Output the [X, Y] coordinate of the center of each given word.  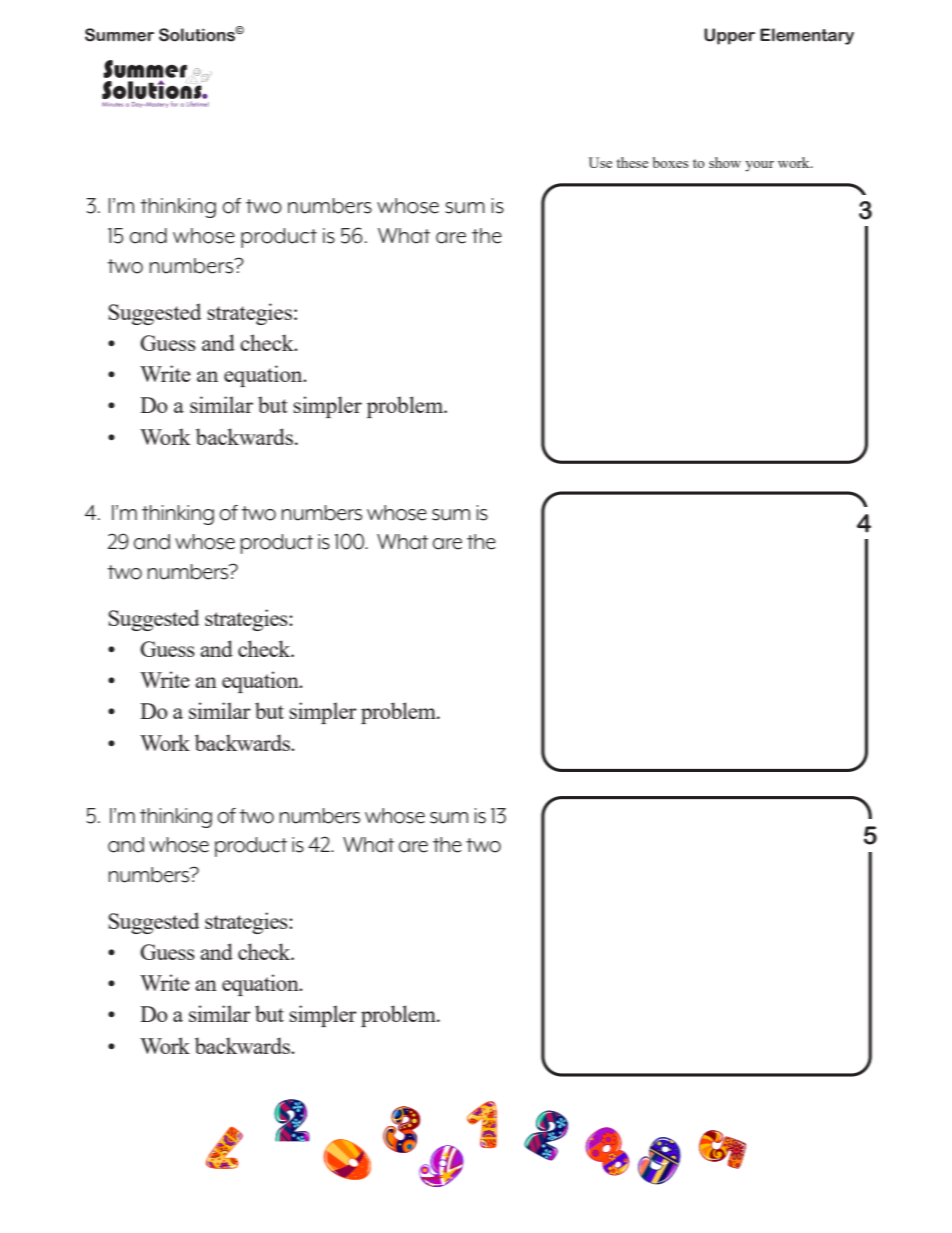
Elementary [807, 36]
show [725, 162]
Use [600, 162]
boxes [670, 162]
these [632, 162]
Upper [729, 36]
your [759, 166]
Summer [119, 35]
